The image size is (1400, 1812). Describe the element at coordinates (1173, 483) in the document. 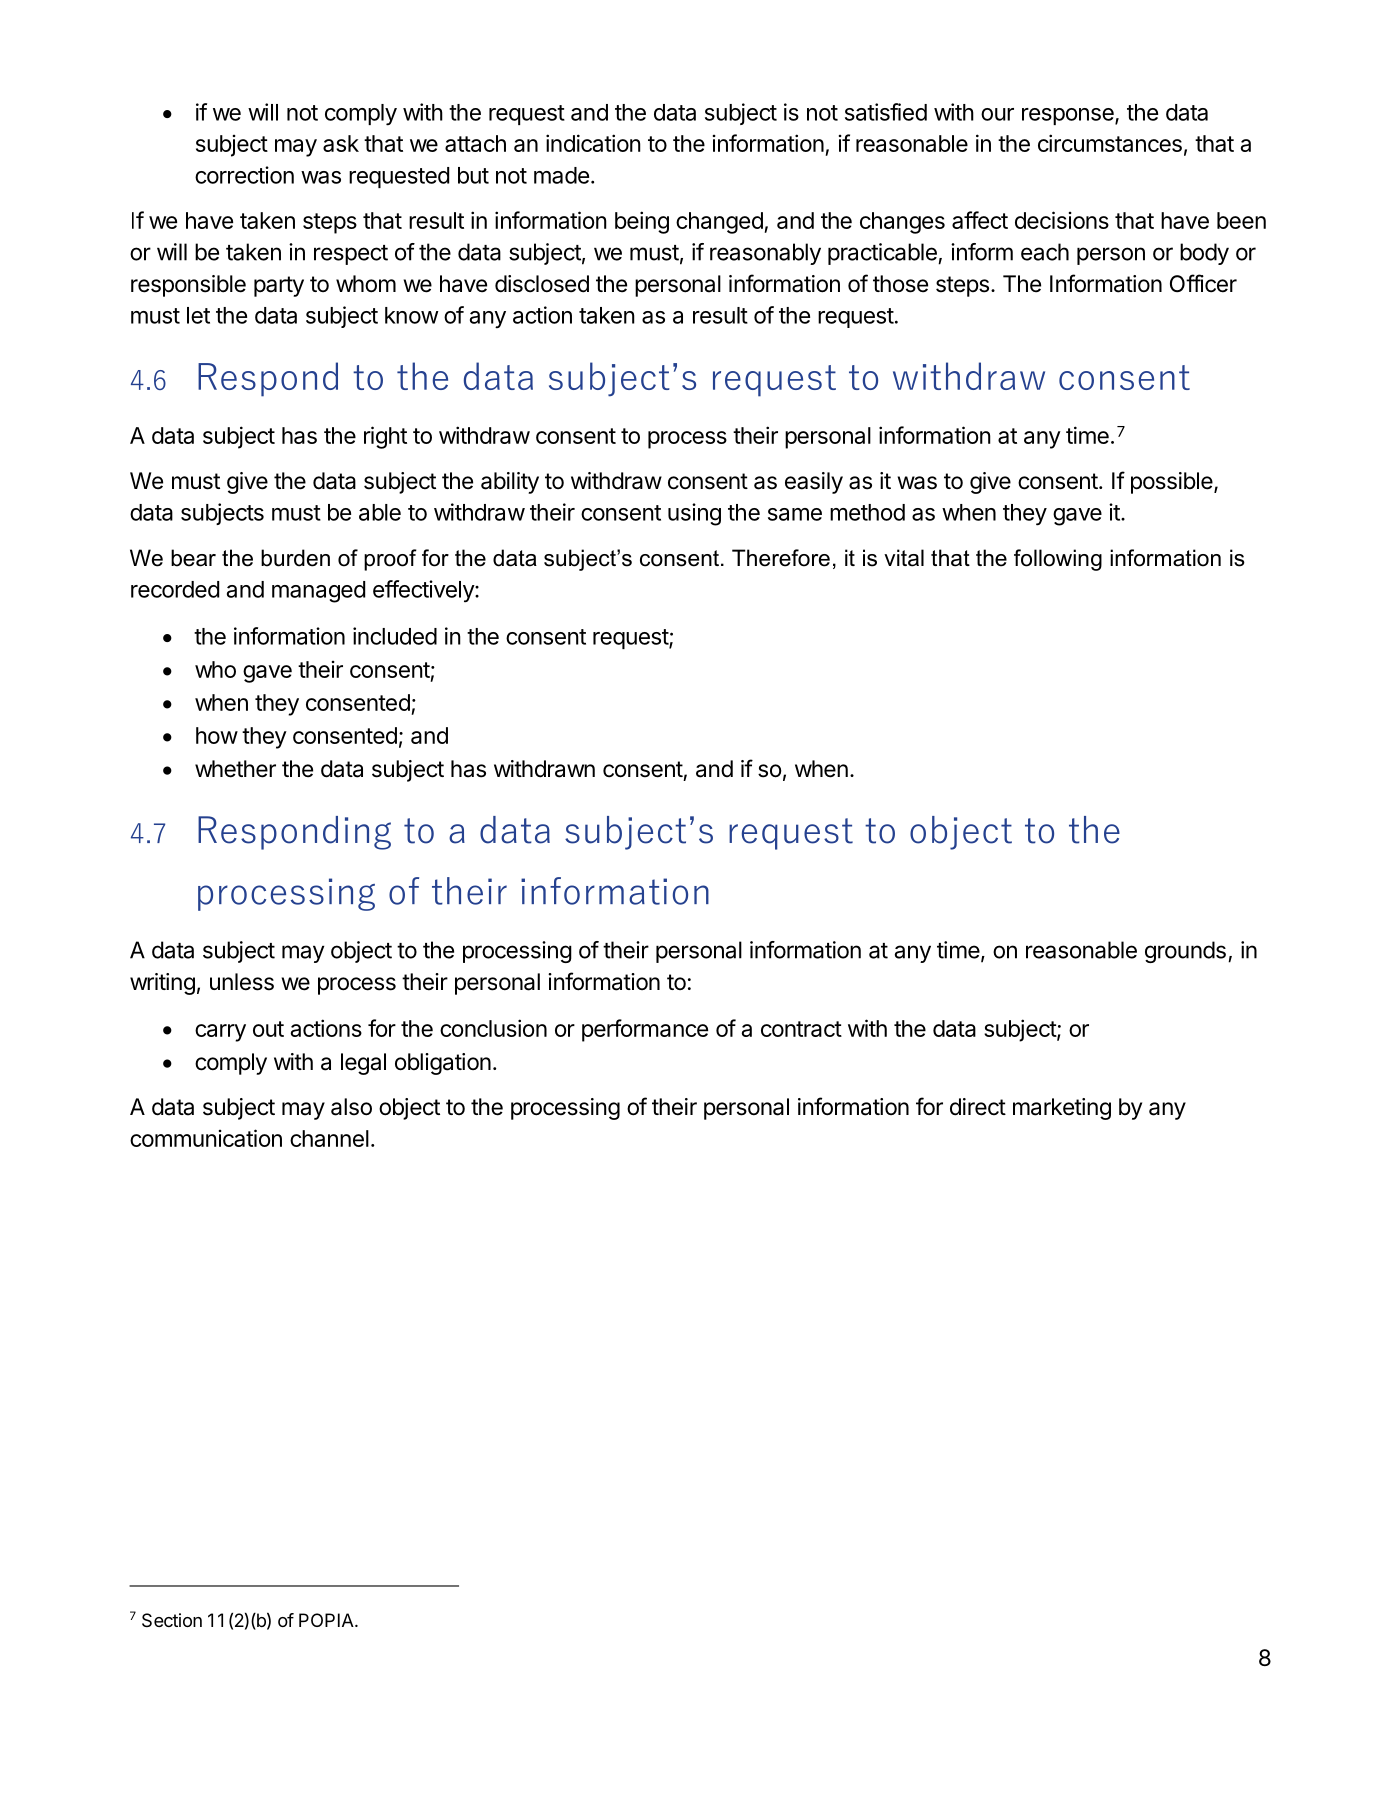

I see `possible` at that location.
